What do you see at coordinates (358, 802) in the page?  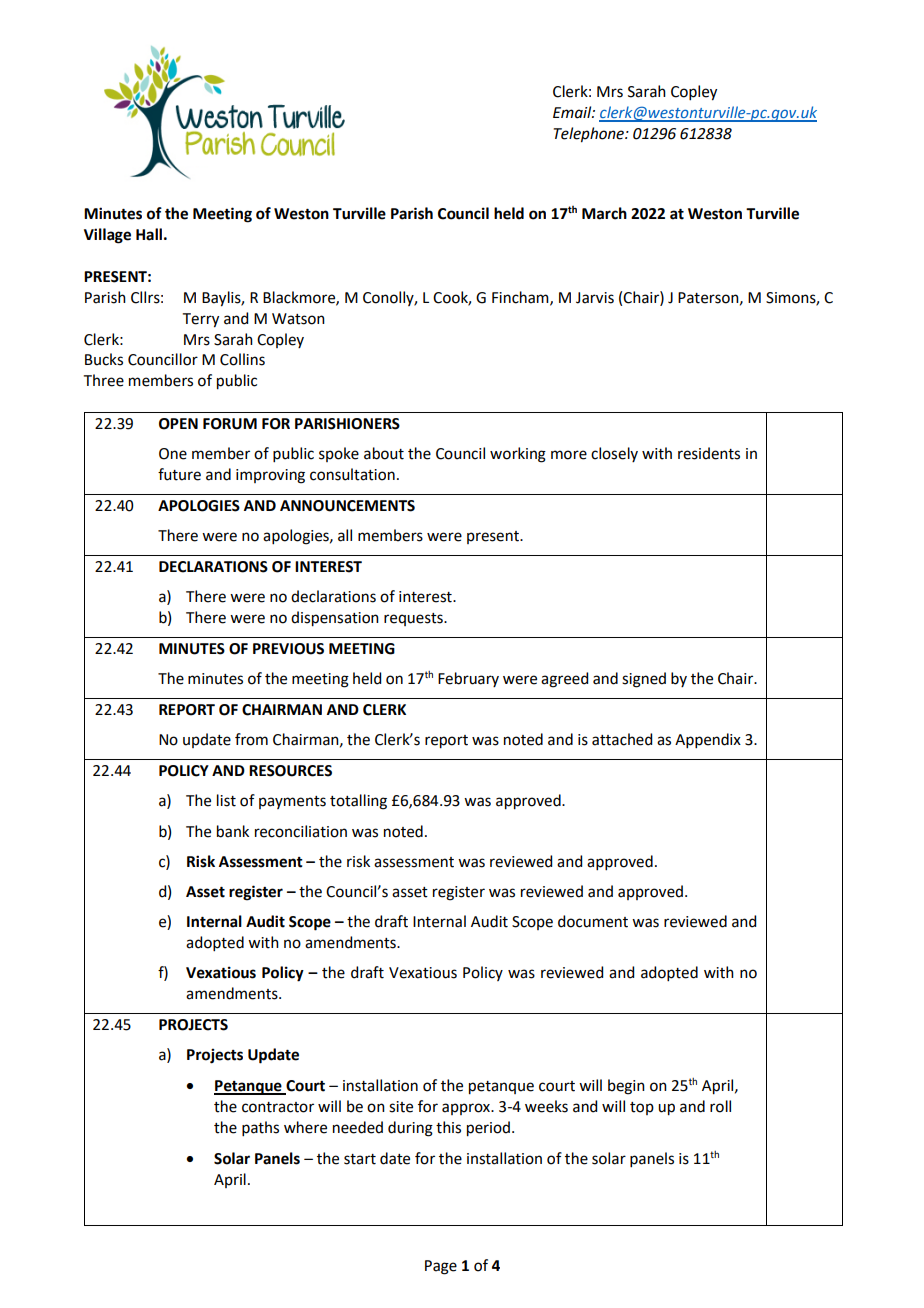 I see `totalling` at bounding box center [358, 802].
